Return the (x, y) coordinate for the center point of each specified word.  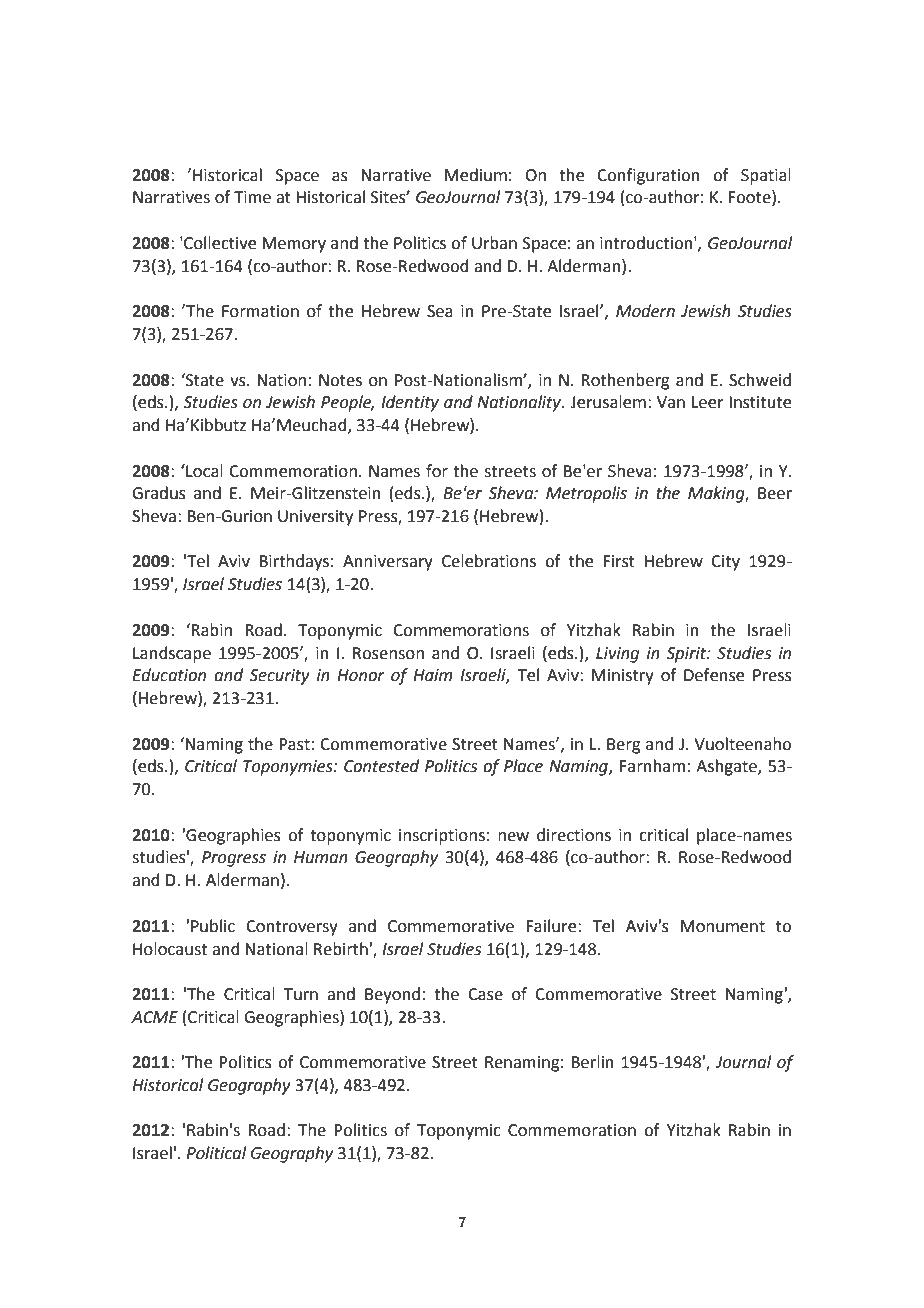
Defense (714, 675)
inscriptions (442, 837)
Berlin (592, 1062)
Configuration (648, 176)
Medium (476, 175)
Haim (432, 675)
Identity (410, 403)
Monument (723, 926)
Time (252, 197)
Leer (708, 402)
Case (485, 994)
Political (216, 1153)
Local (203, 471)
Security (279, 677)
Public (213, 926)
